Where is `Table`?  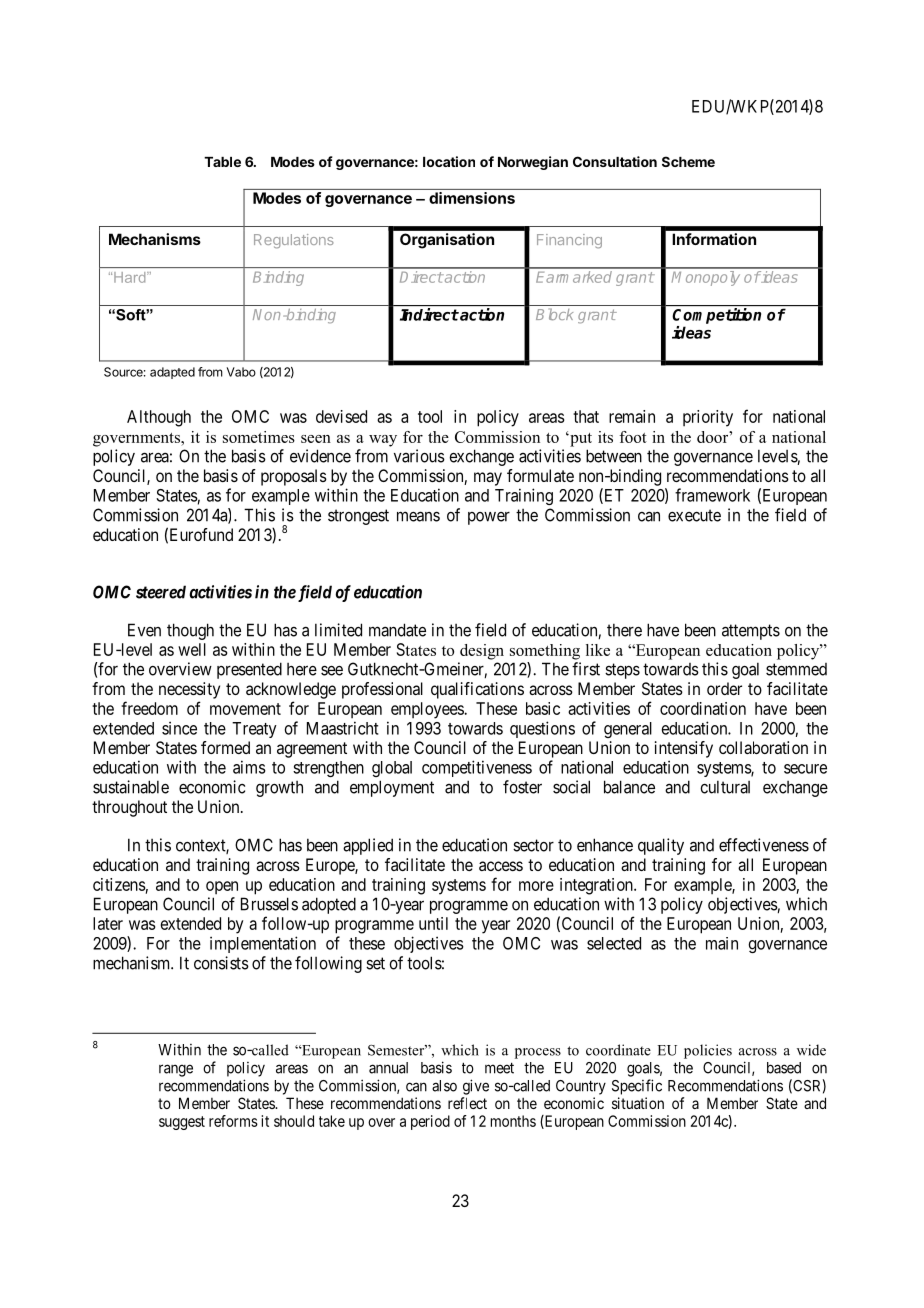
Table is located at coordinates (222, 162).
